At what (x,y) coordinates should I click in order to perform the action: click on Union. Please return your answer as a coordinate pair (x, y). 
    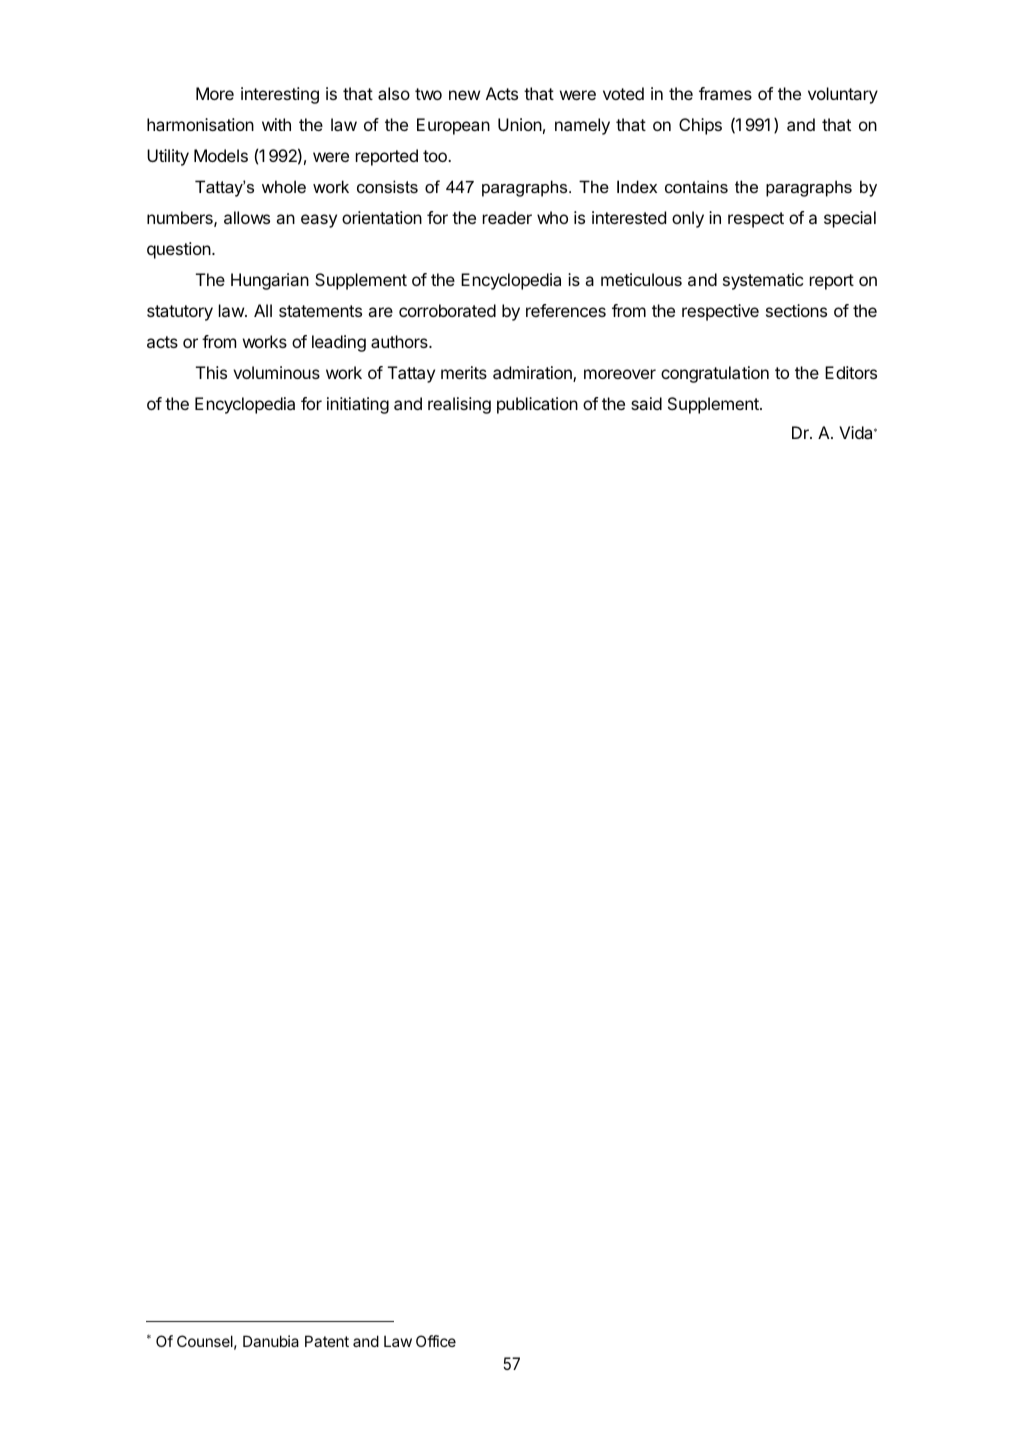
    Looking at the image, I should click on (520, 124).
